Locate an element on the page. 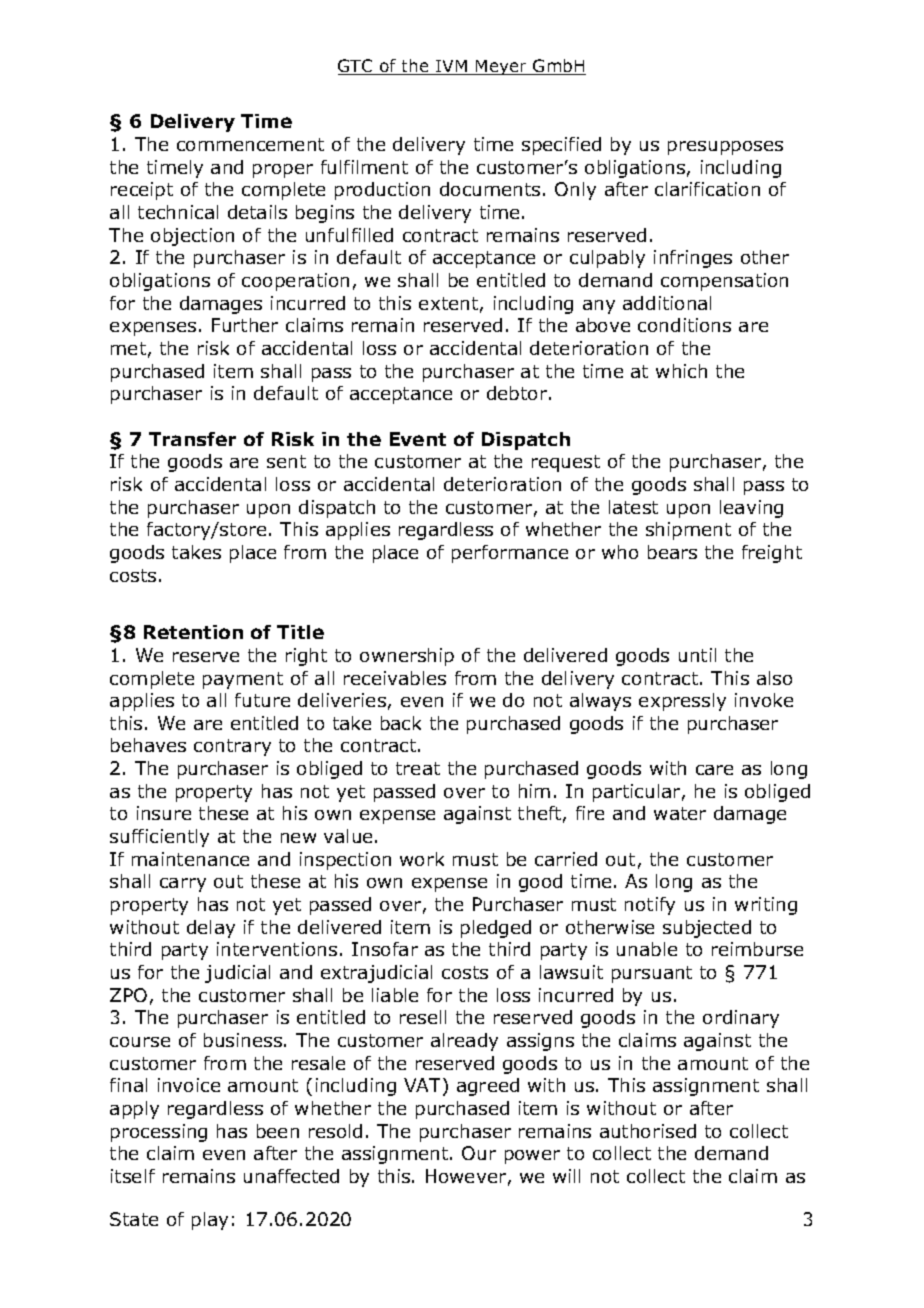  commencement is located at coordinates (250, 144).
